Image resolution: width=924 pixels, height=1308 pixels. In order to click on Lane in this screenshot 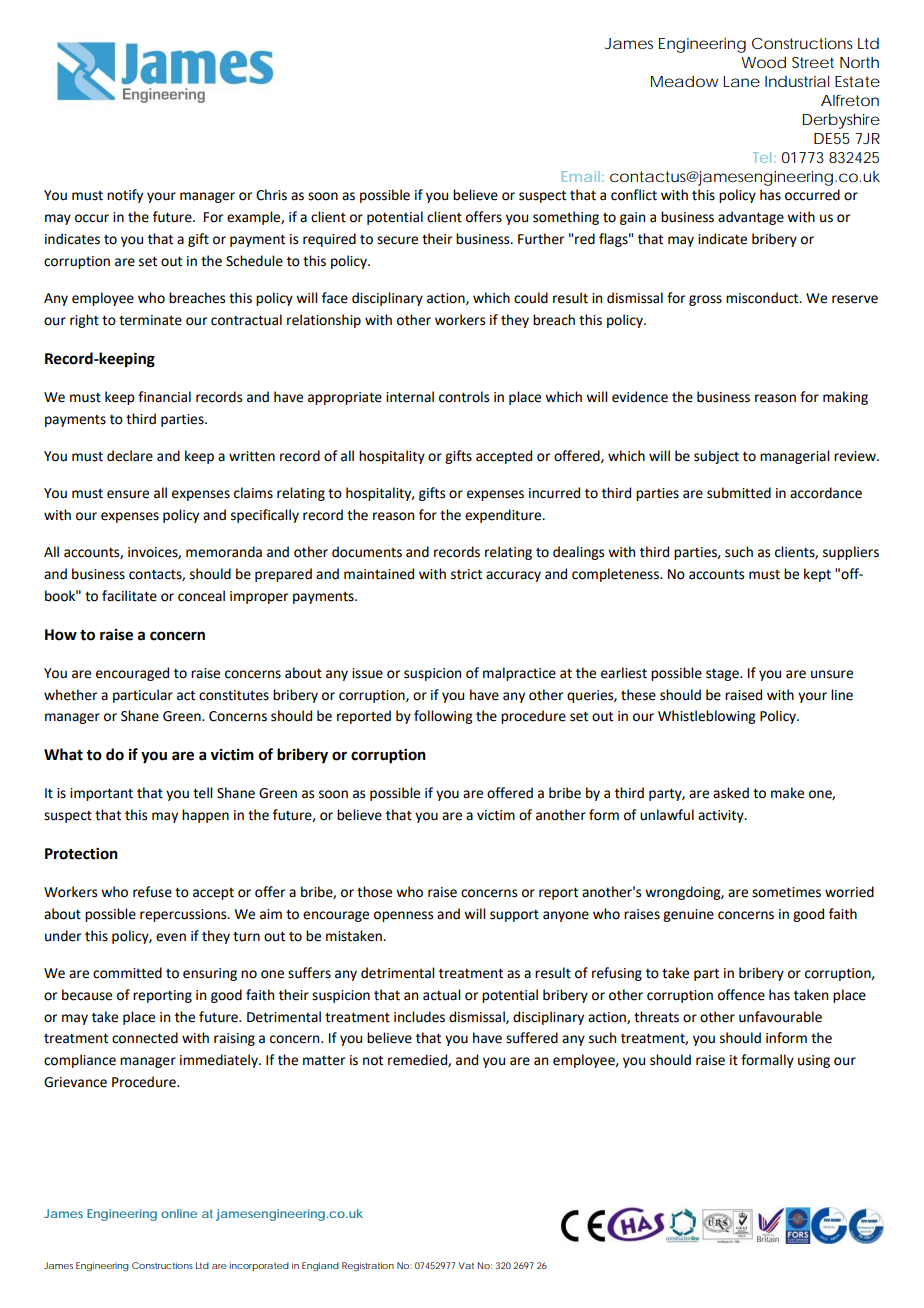, I will do `click(741, 81)`.
